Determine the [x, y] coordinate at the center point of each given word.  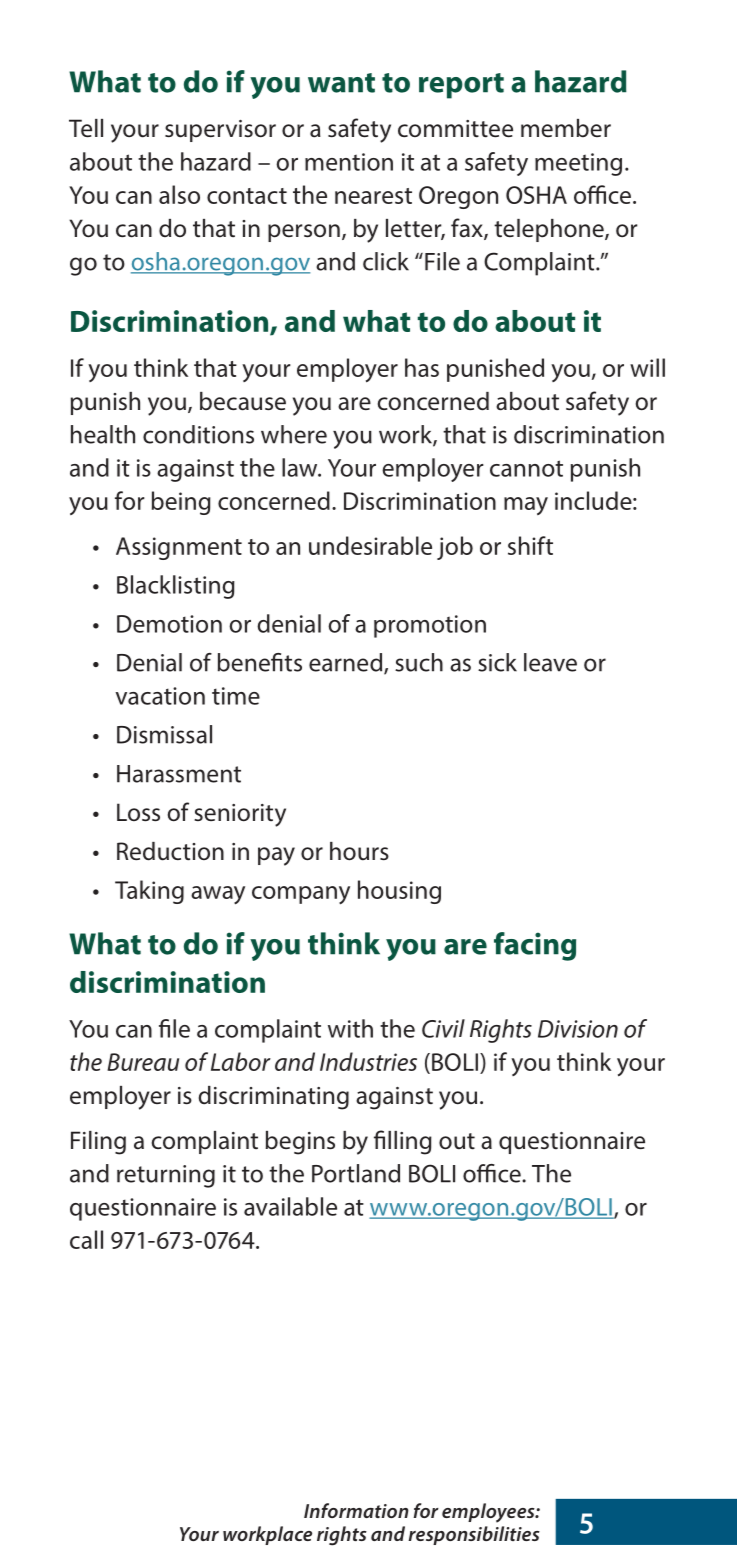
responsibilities [474, 1535]
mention [349, 162]
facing [535, 946]
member [566, 128]
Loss [138, 812]
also [179, 194]
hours [359, 851]
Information [356, 1510]
